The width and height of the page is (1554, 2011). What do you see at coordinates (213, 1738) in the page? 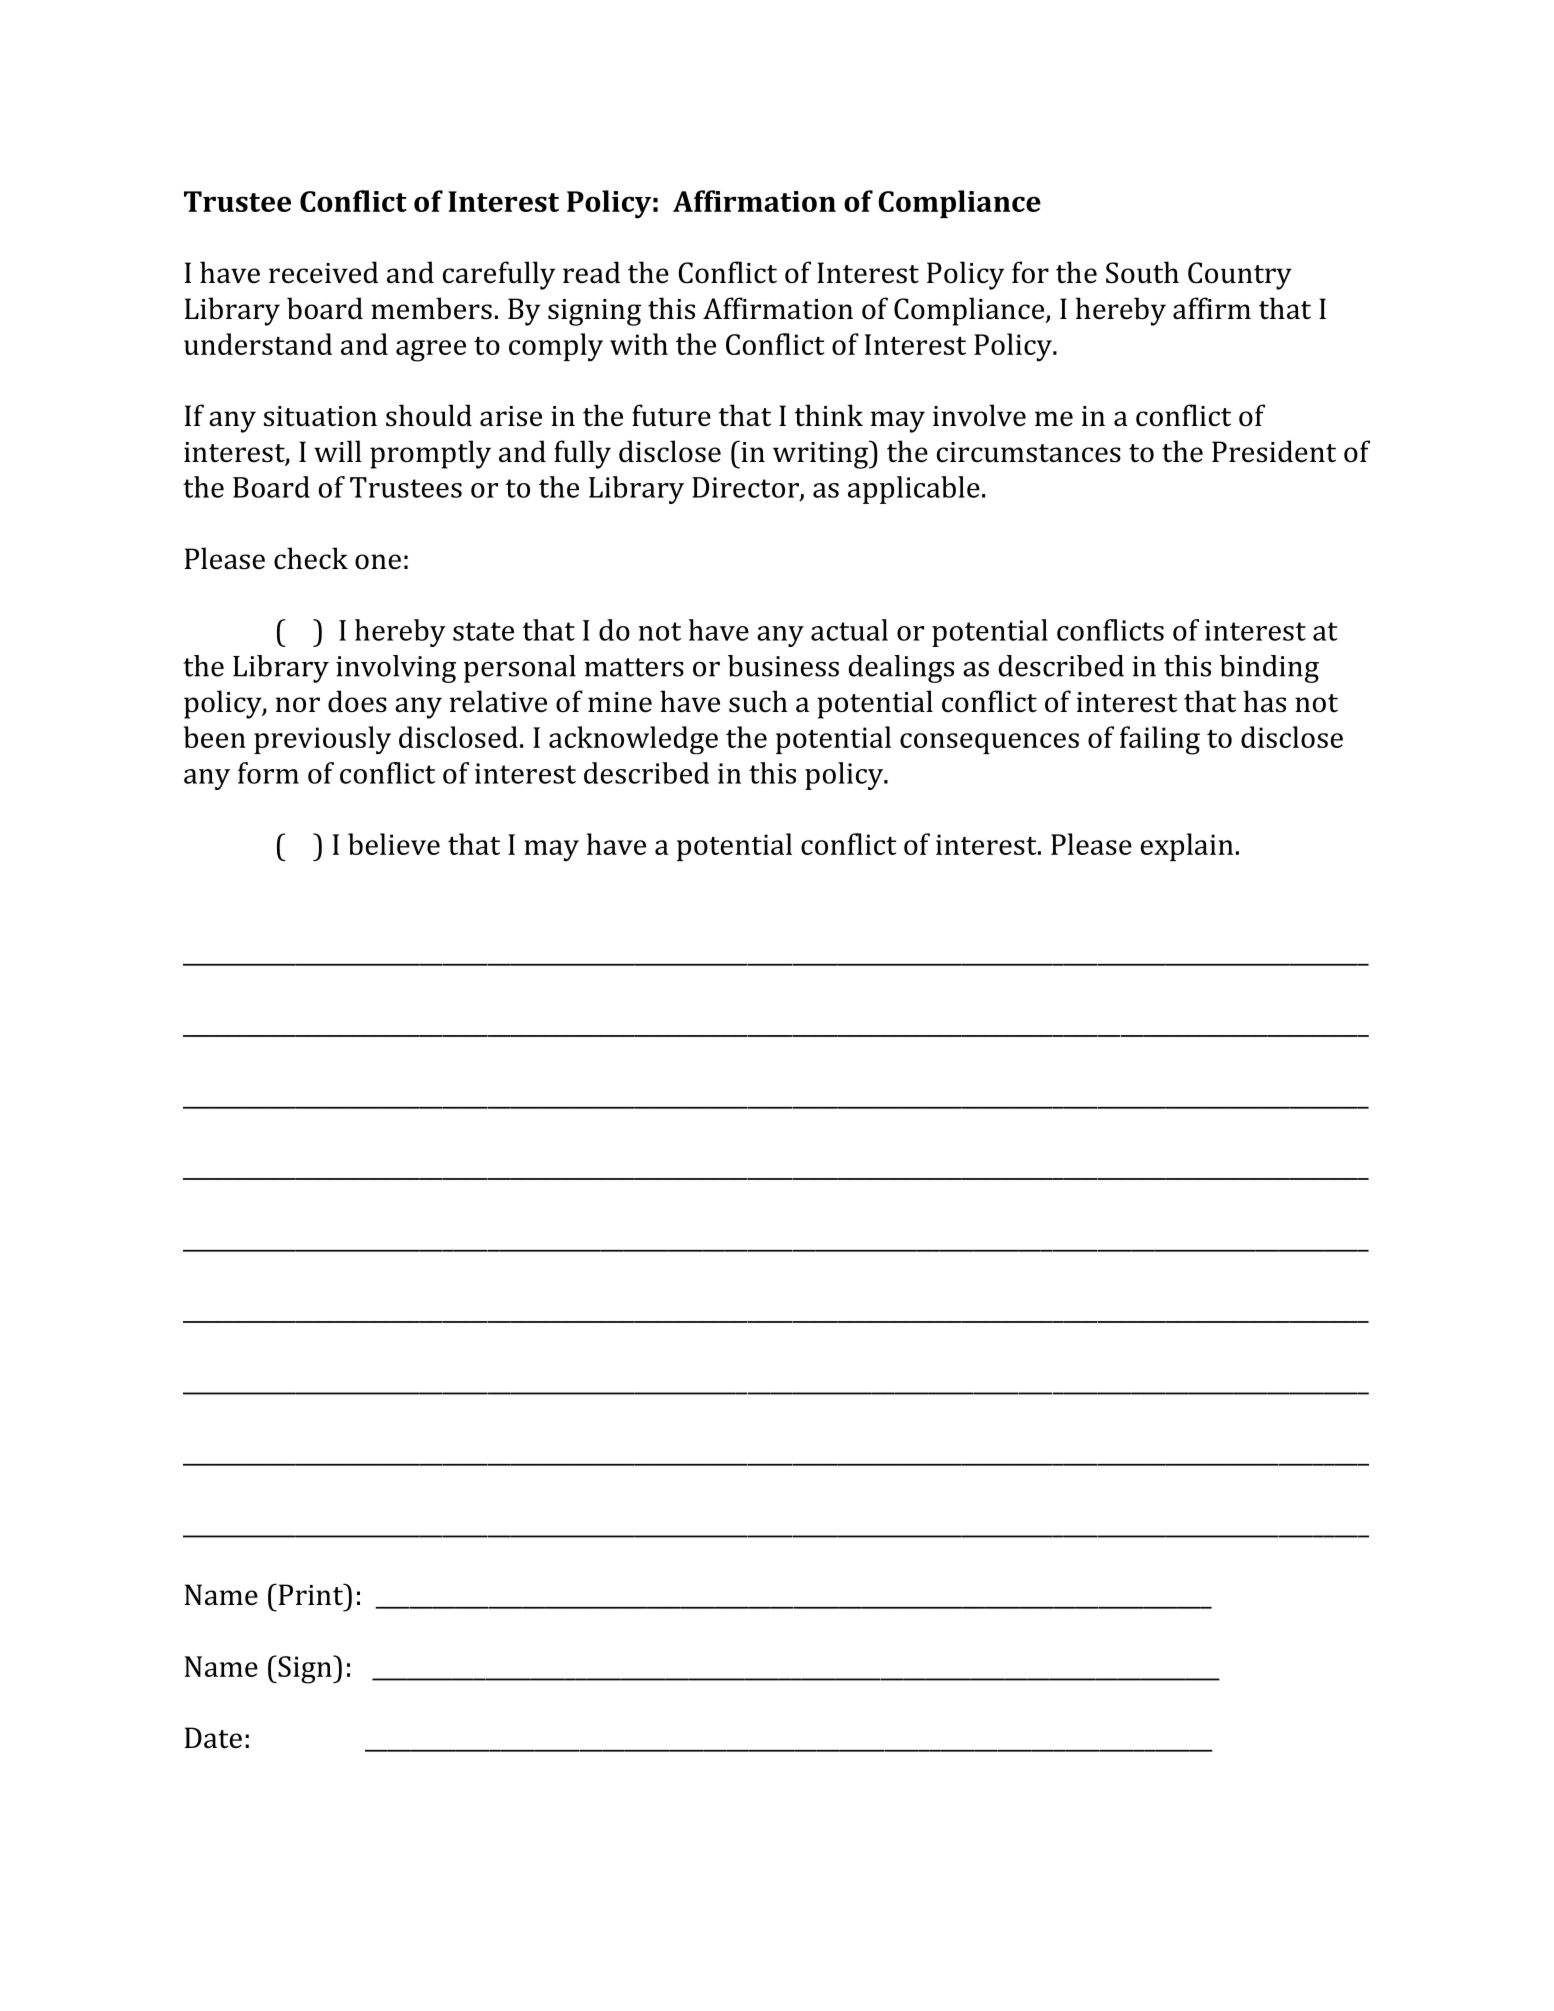
I see `Date` at bounding box center [213, 1738].
